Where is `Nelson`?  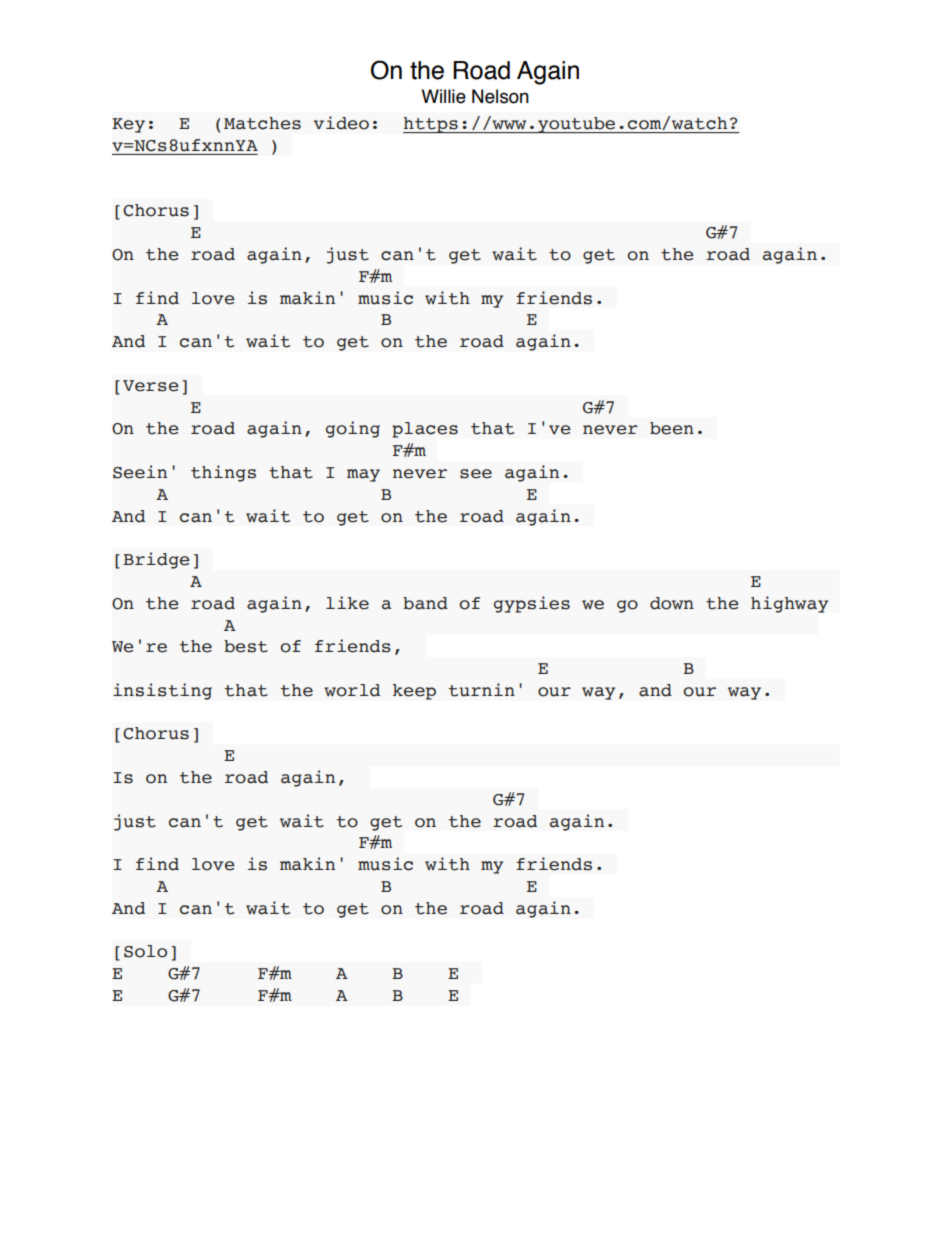
Nelson is located at coordinates (500, 96).
